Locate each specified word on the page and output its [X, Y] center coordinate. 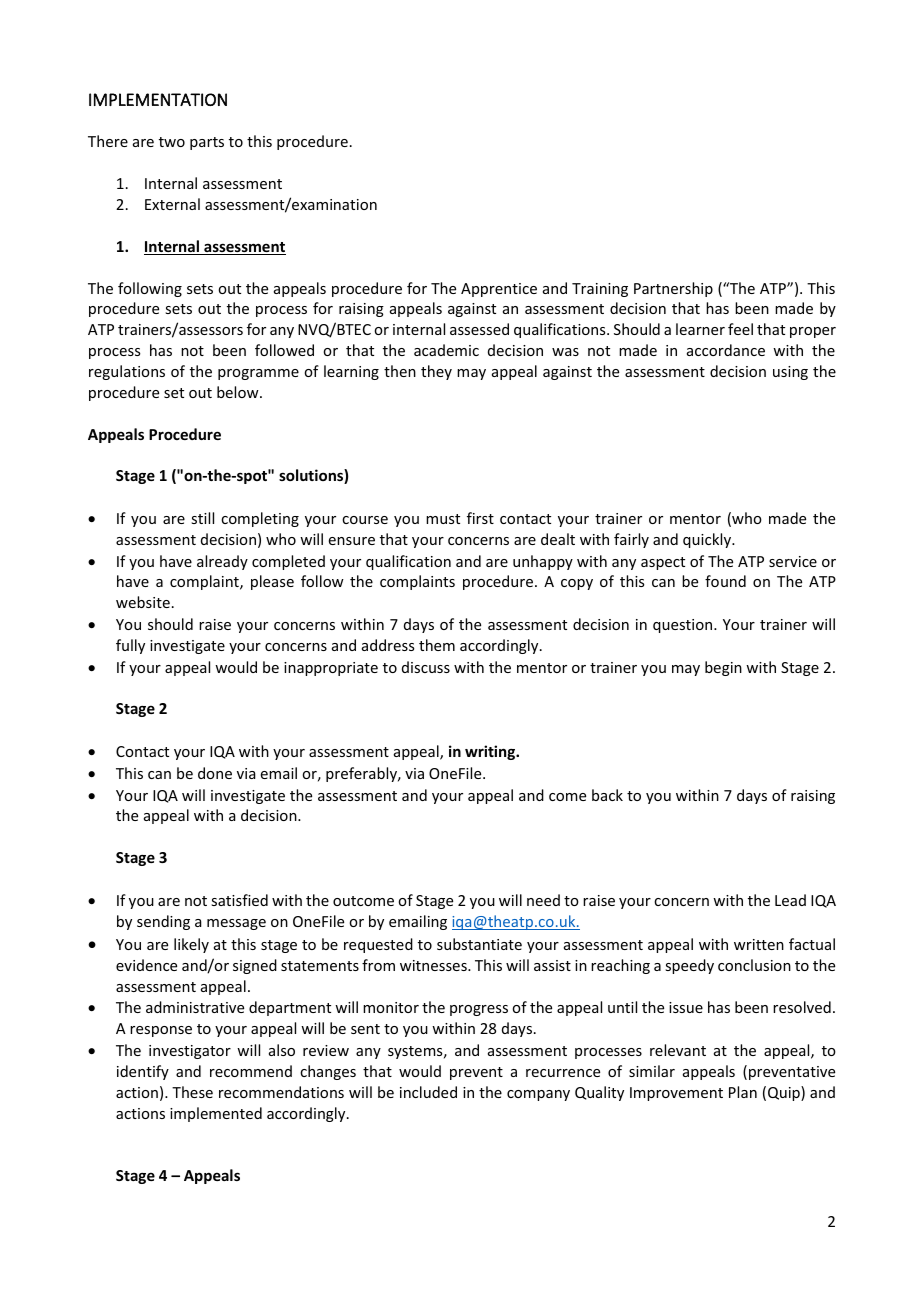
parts [207, 143]
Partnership [673, 289]
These [192, 1092]
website [143, 602]
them [437, 645]
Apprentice [499, 290]
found [725, 581]
